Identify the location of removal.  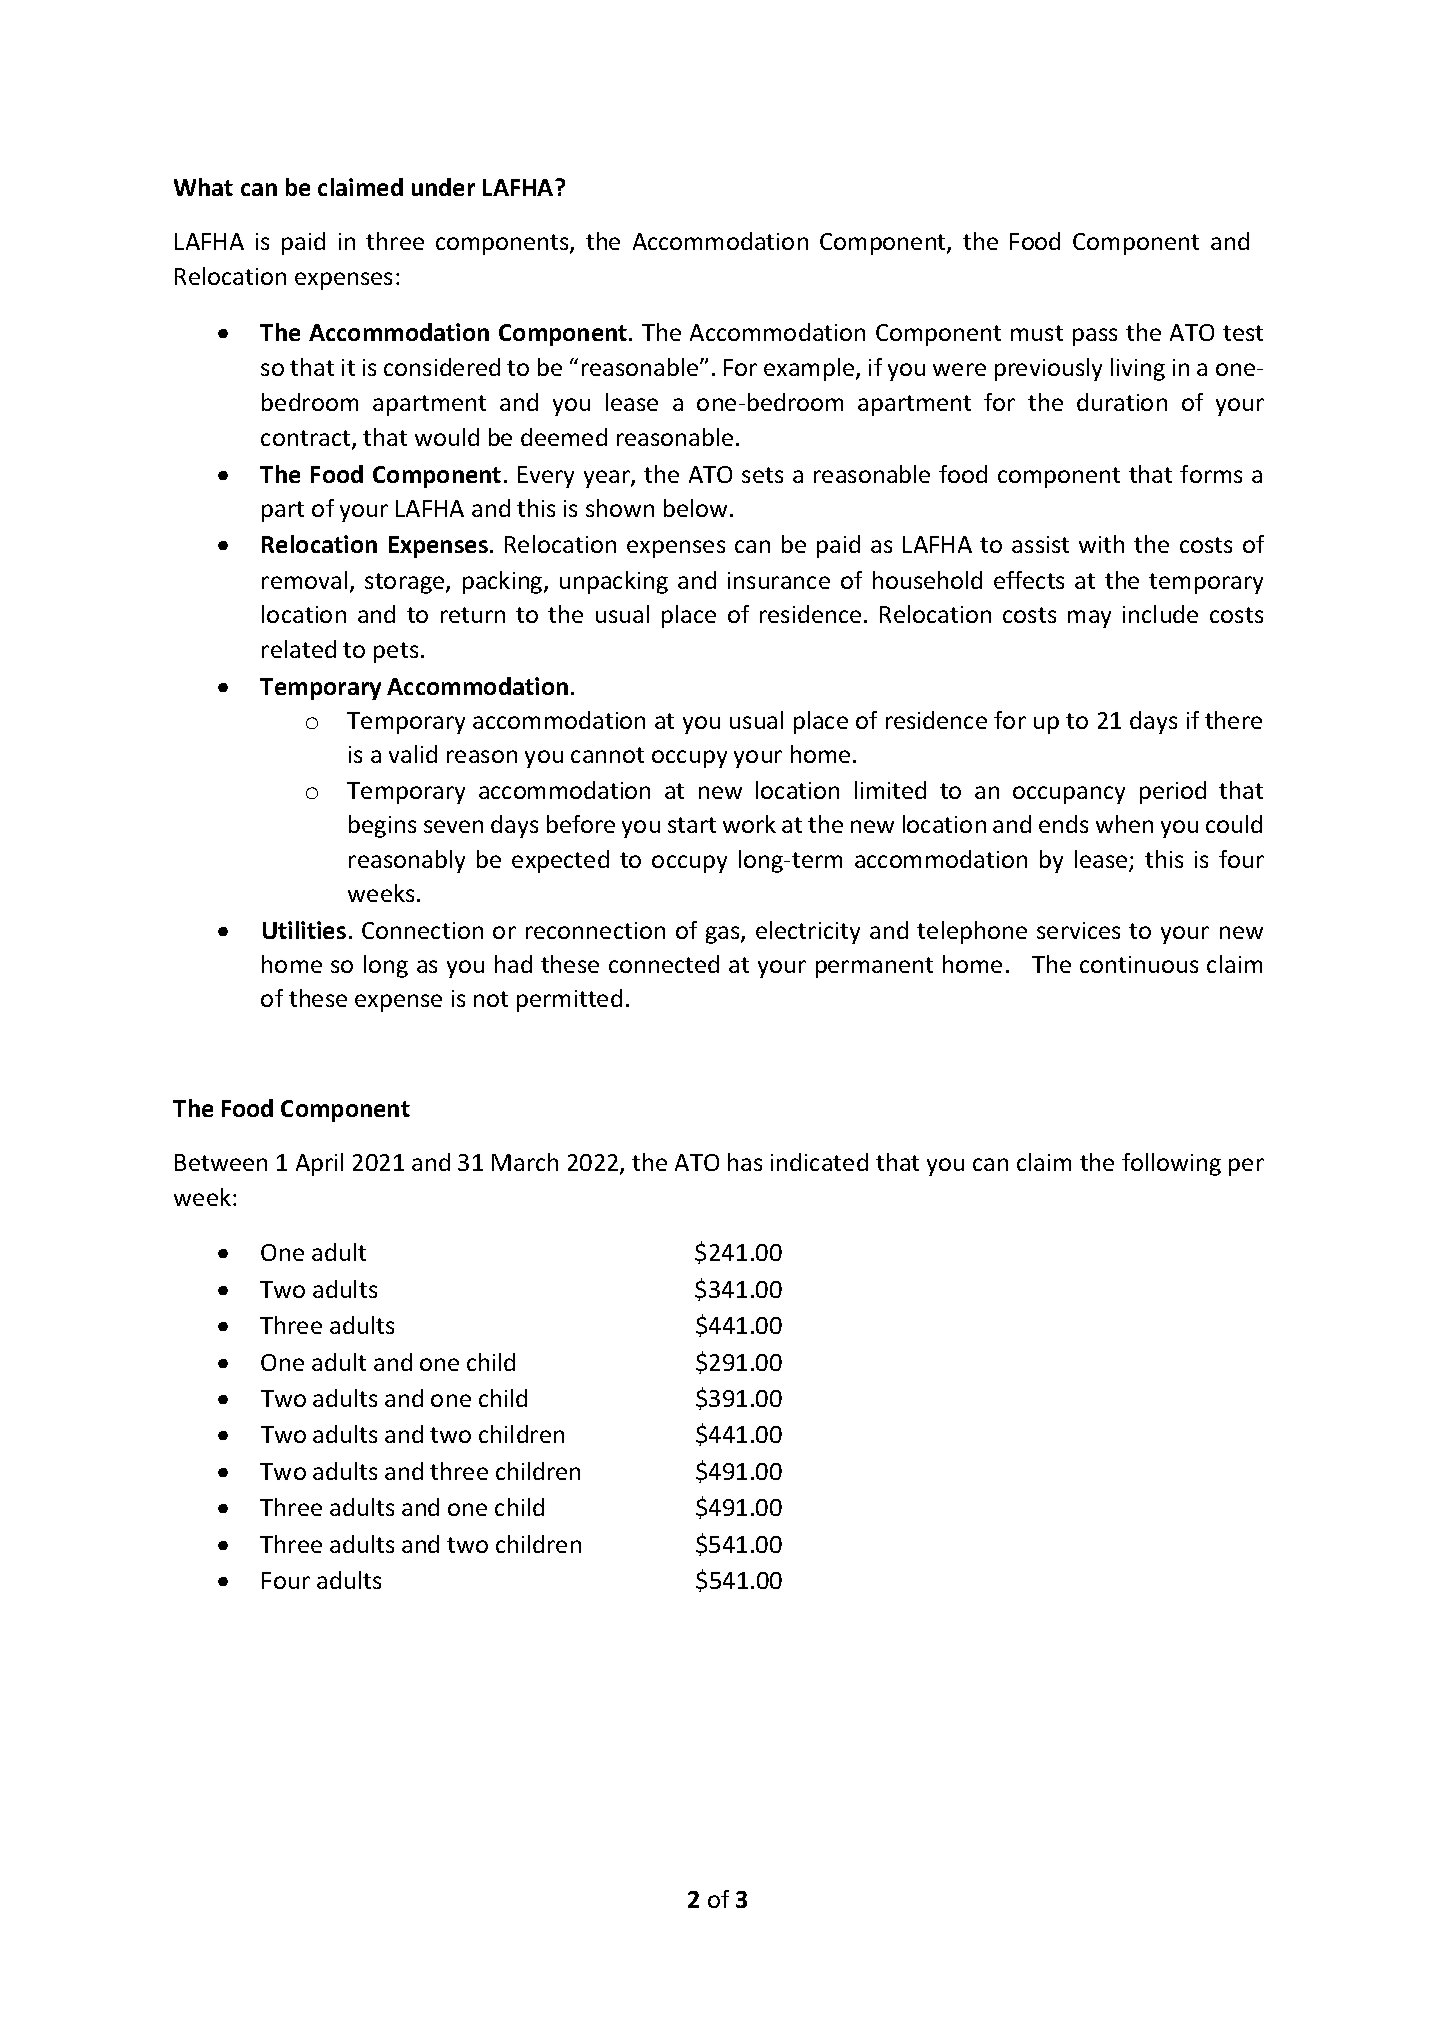
(304, 580).
